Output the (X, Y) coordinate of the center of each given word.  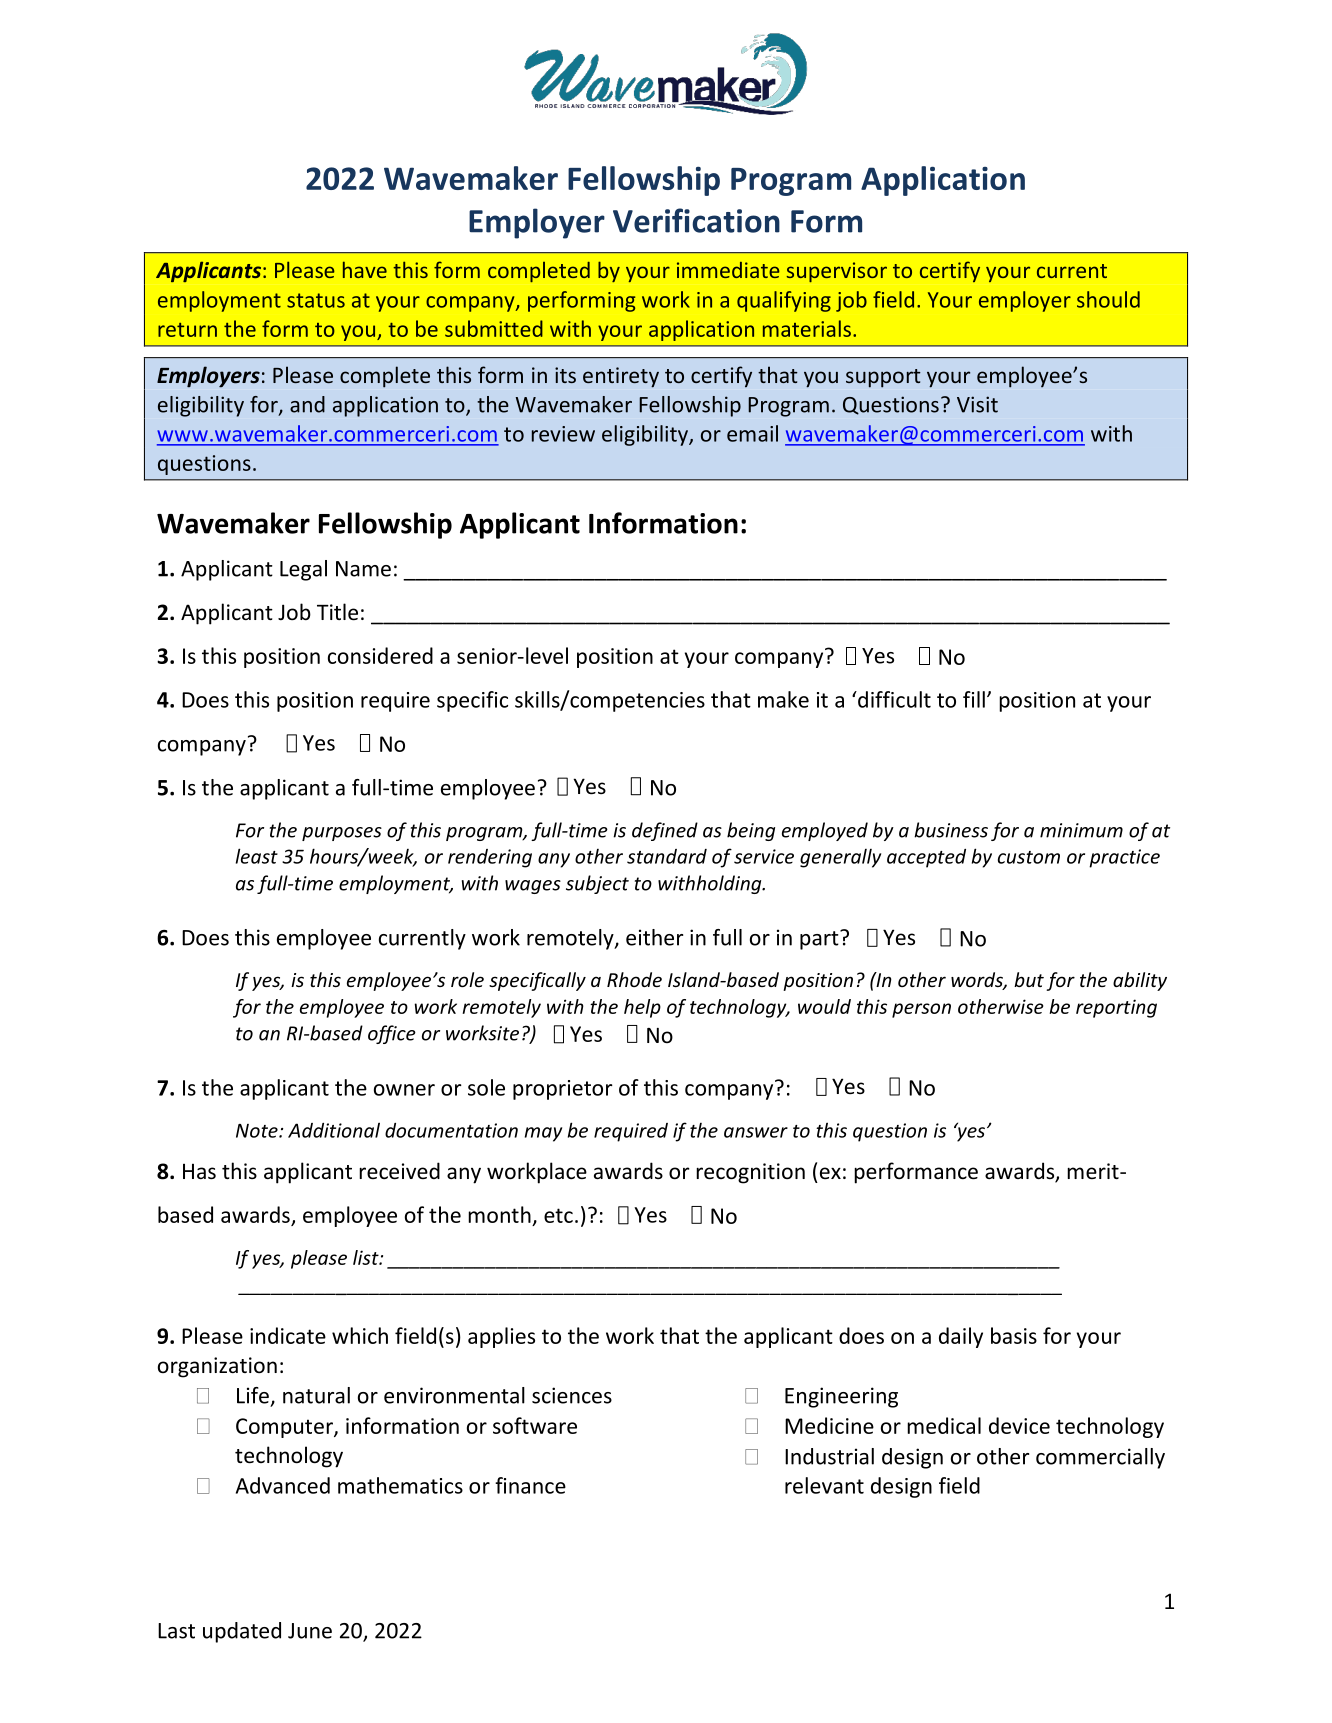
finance (530, 1485)
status (316, 300)
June (310, 1631)
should (1108, 299)
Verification (696, 220)
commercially (1100, 1458)
